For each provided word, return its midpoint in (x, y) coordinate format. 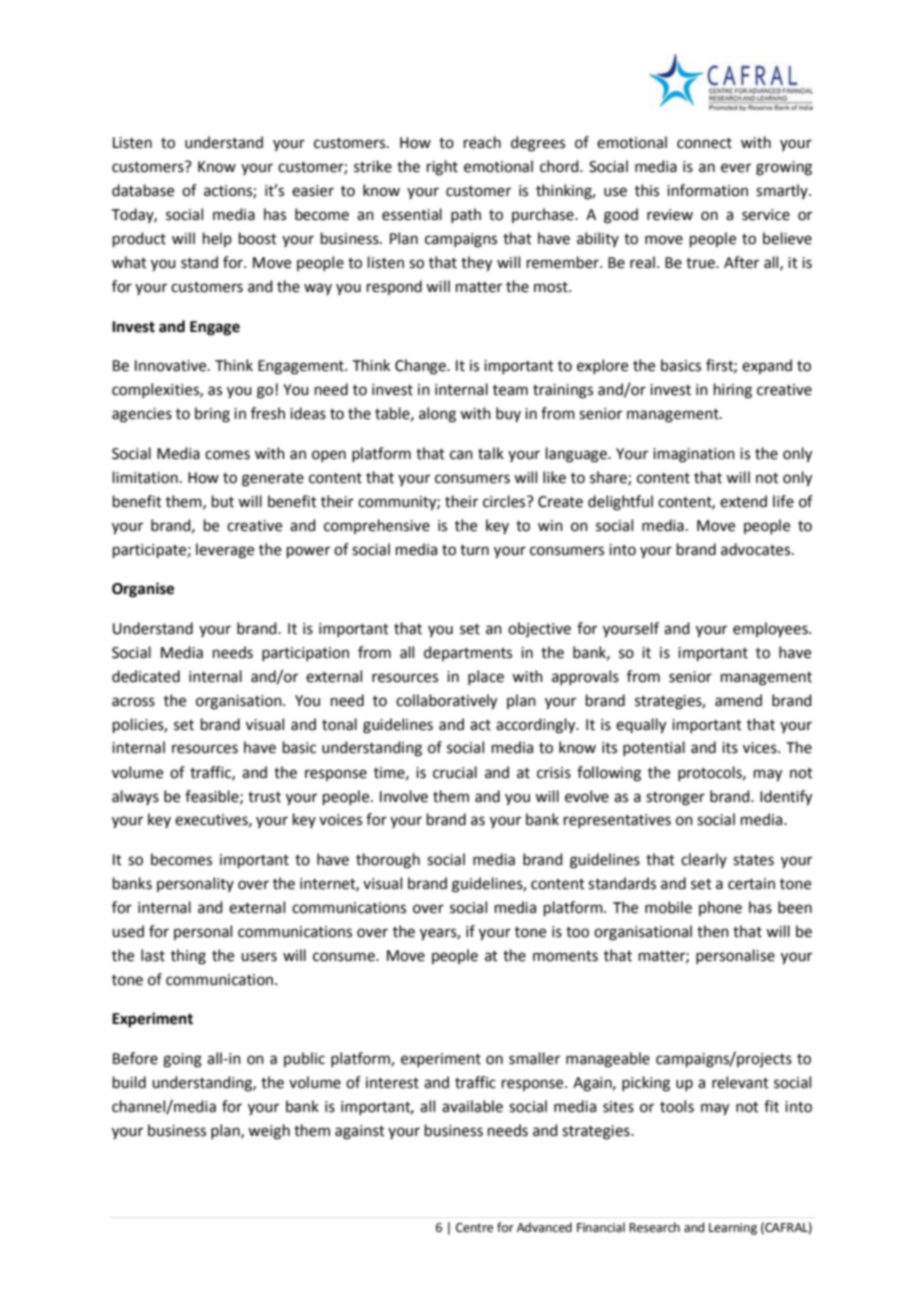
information (707, 190)
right (442, 168)
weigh (269, 1132)
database (143, 190)
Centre (474, 1228)
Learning (733, 1229)
